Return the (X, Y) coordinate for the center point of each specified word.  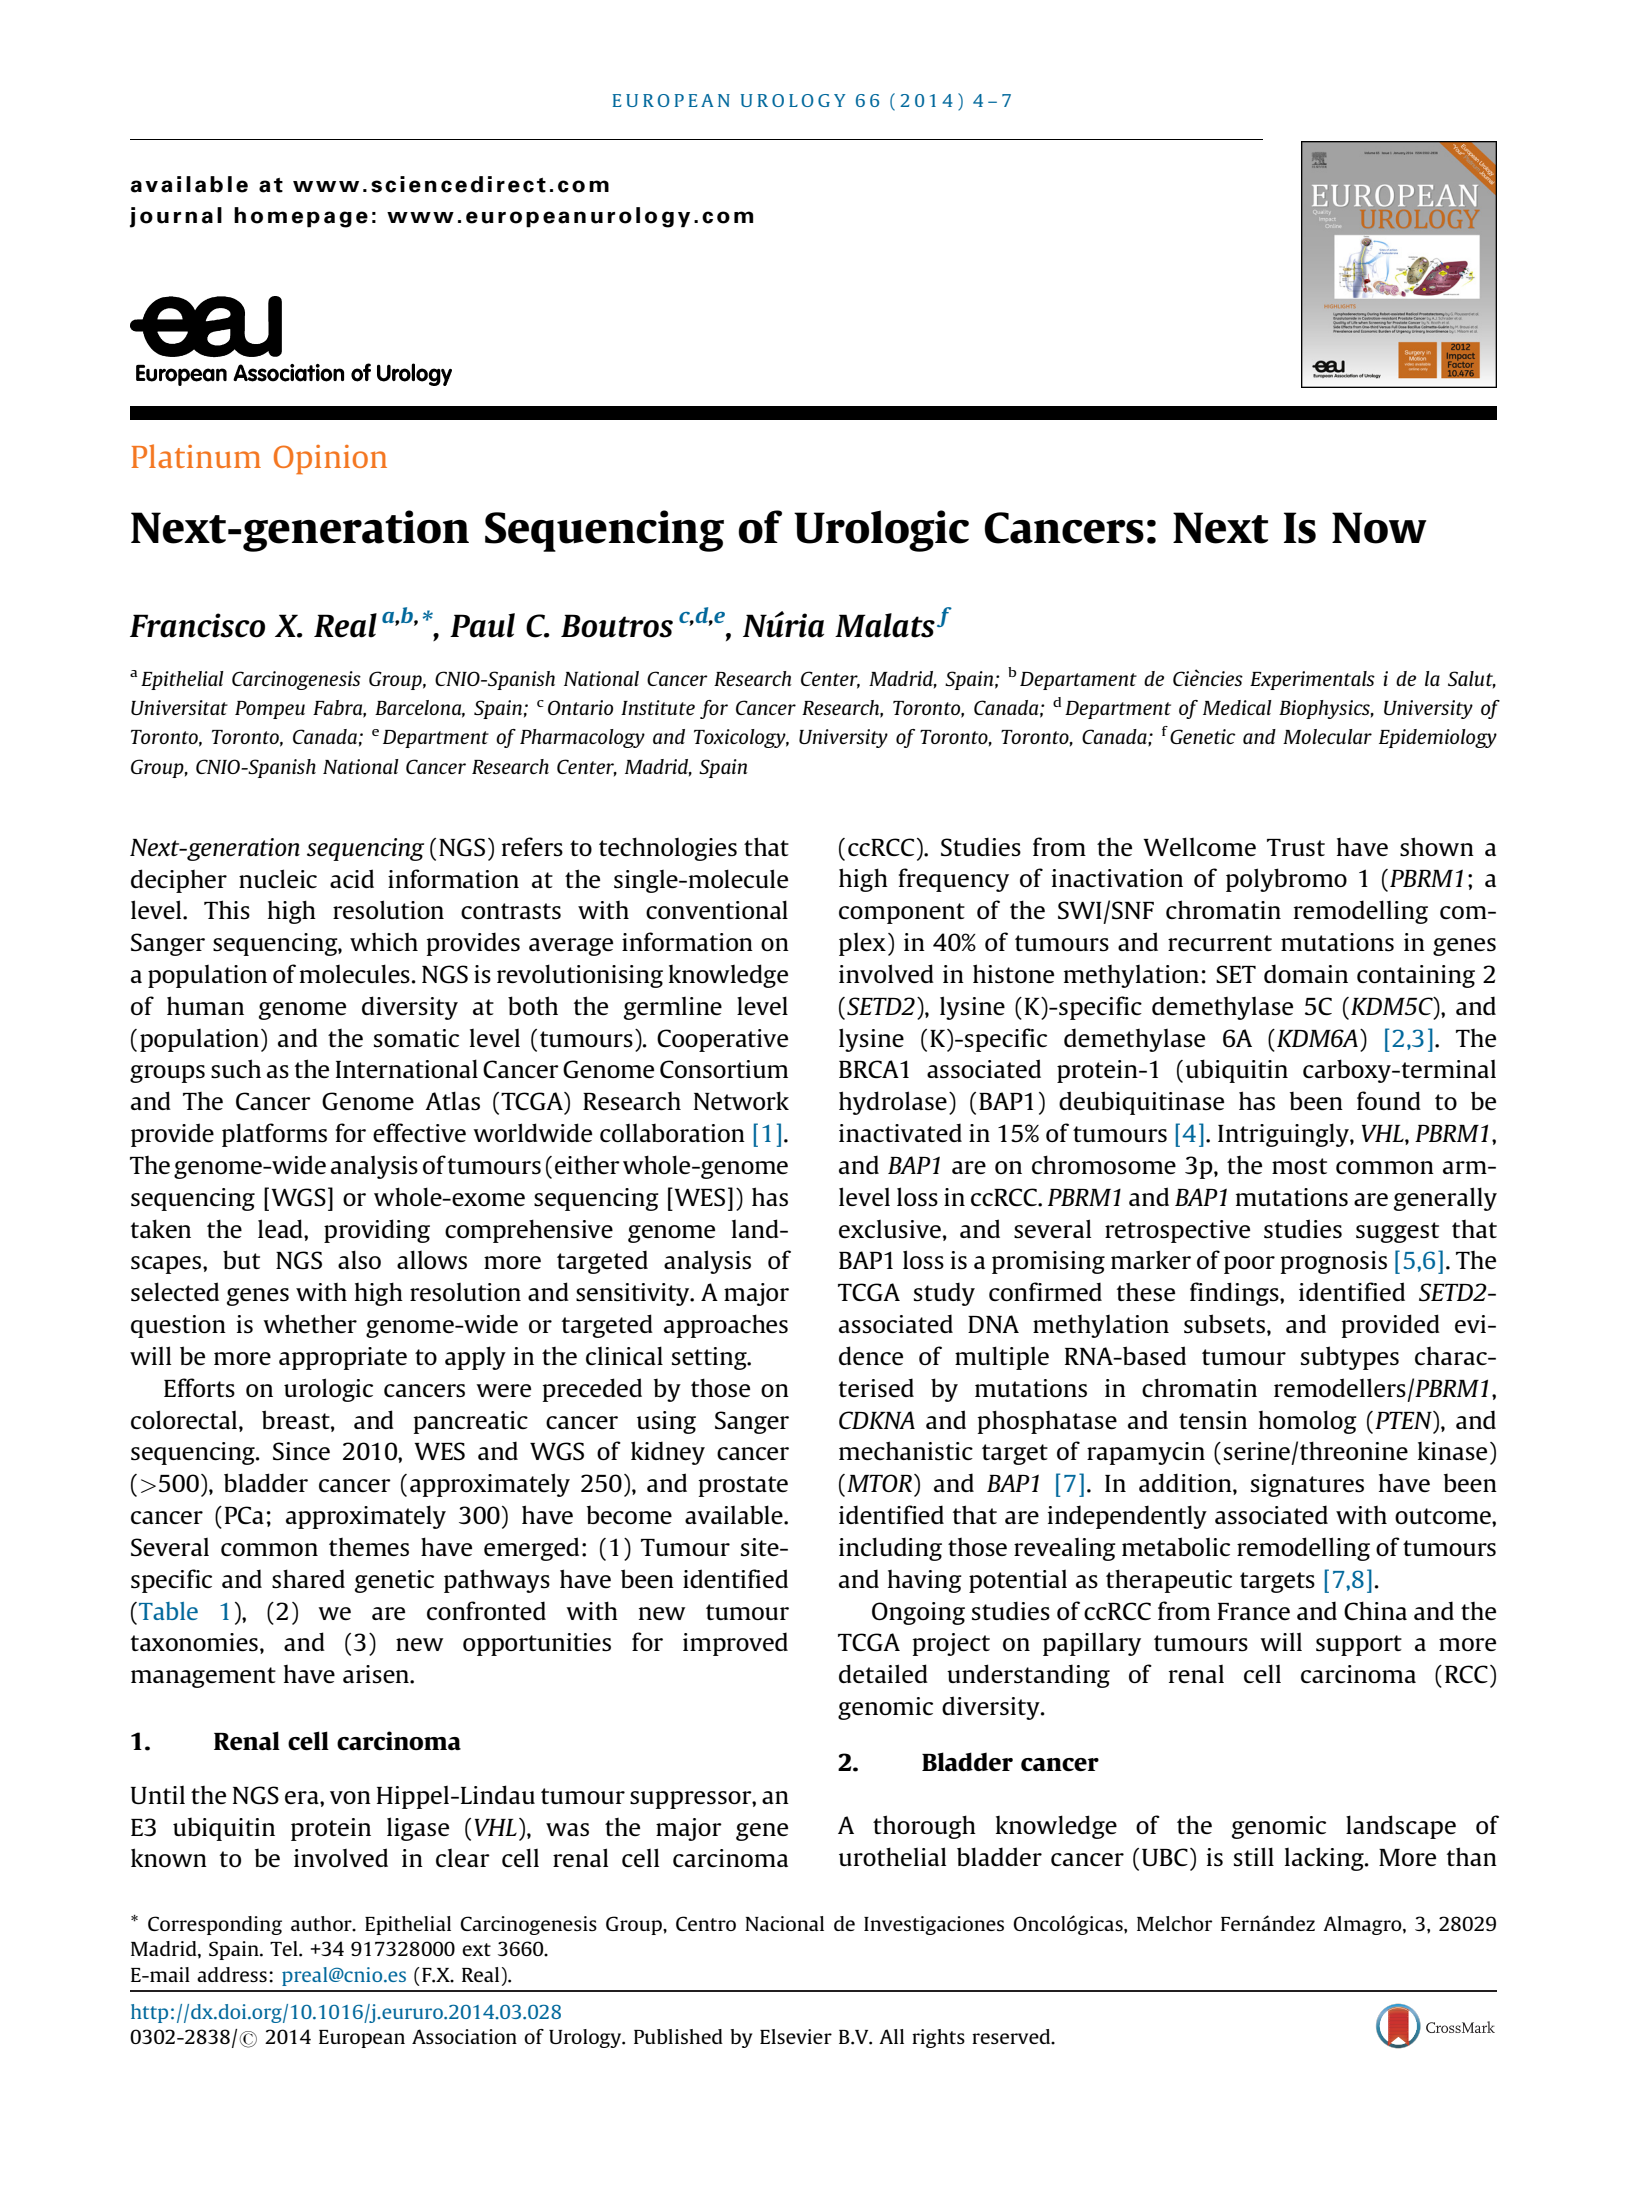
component (902, 913)
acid (352, 878)
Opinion (330, 459)
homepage (301, 217)
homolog (1308, 1422)
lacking (1325, 1859)
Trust (1296, 848)
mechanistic (906, 1451)
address (232, 1974)
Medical (1237, 707)
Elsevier (796, 2036)
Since (301, 1451)
